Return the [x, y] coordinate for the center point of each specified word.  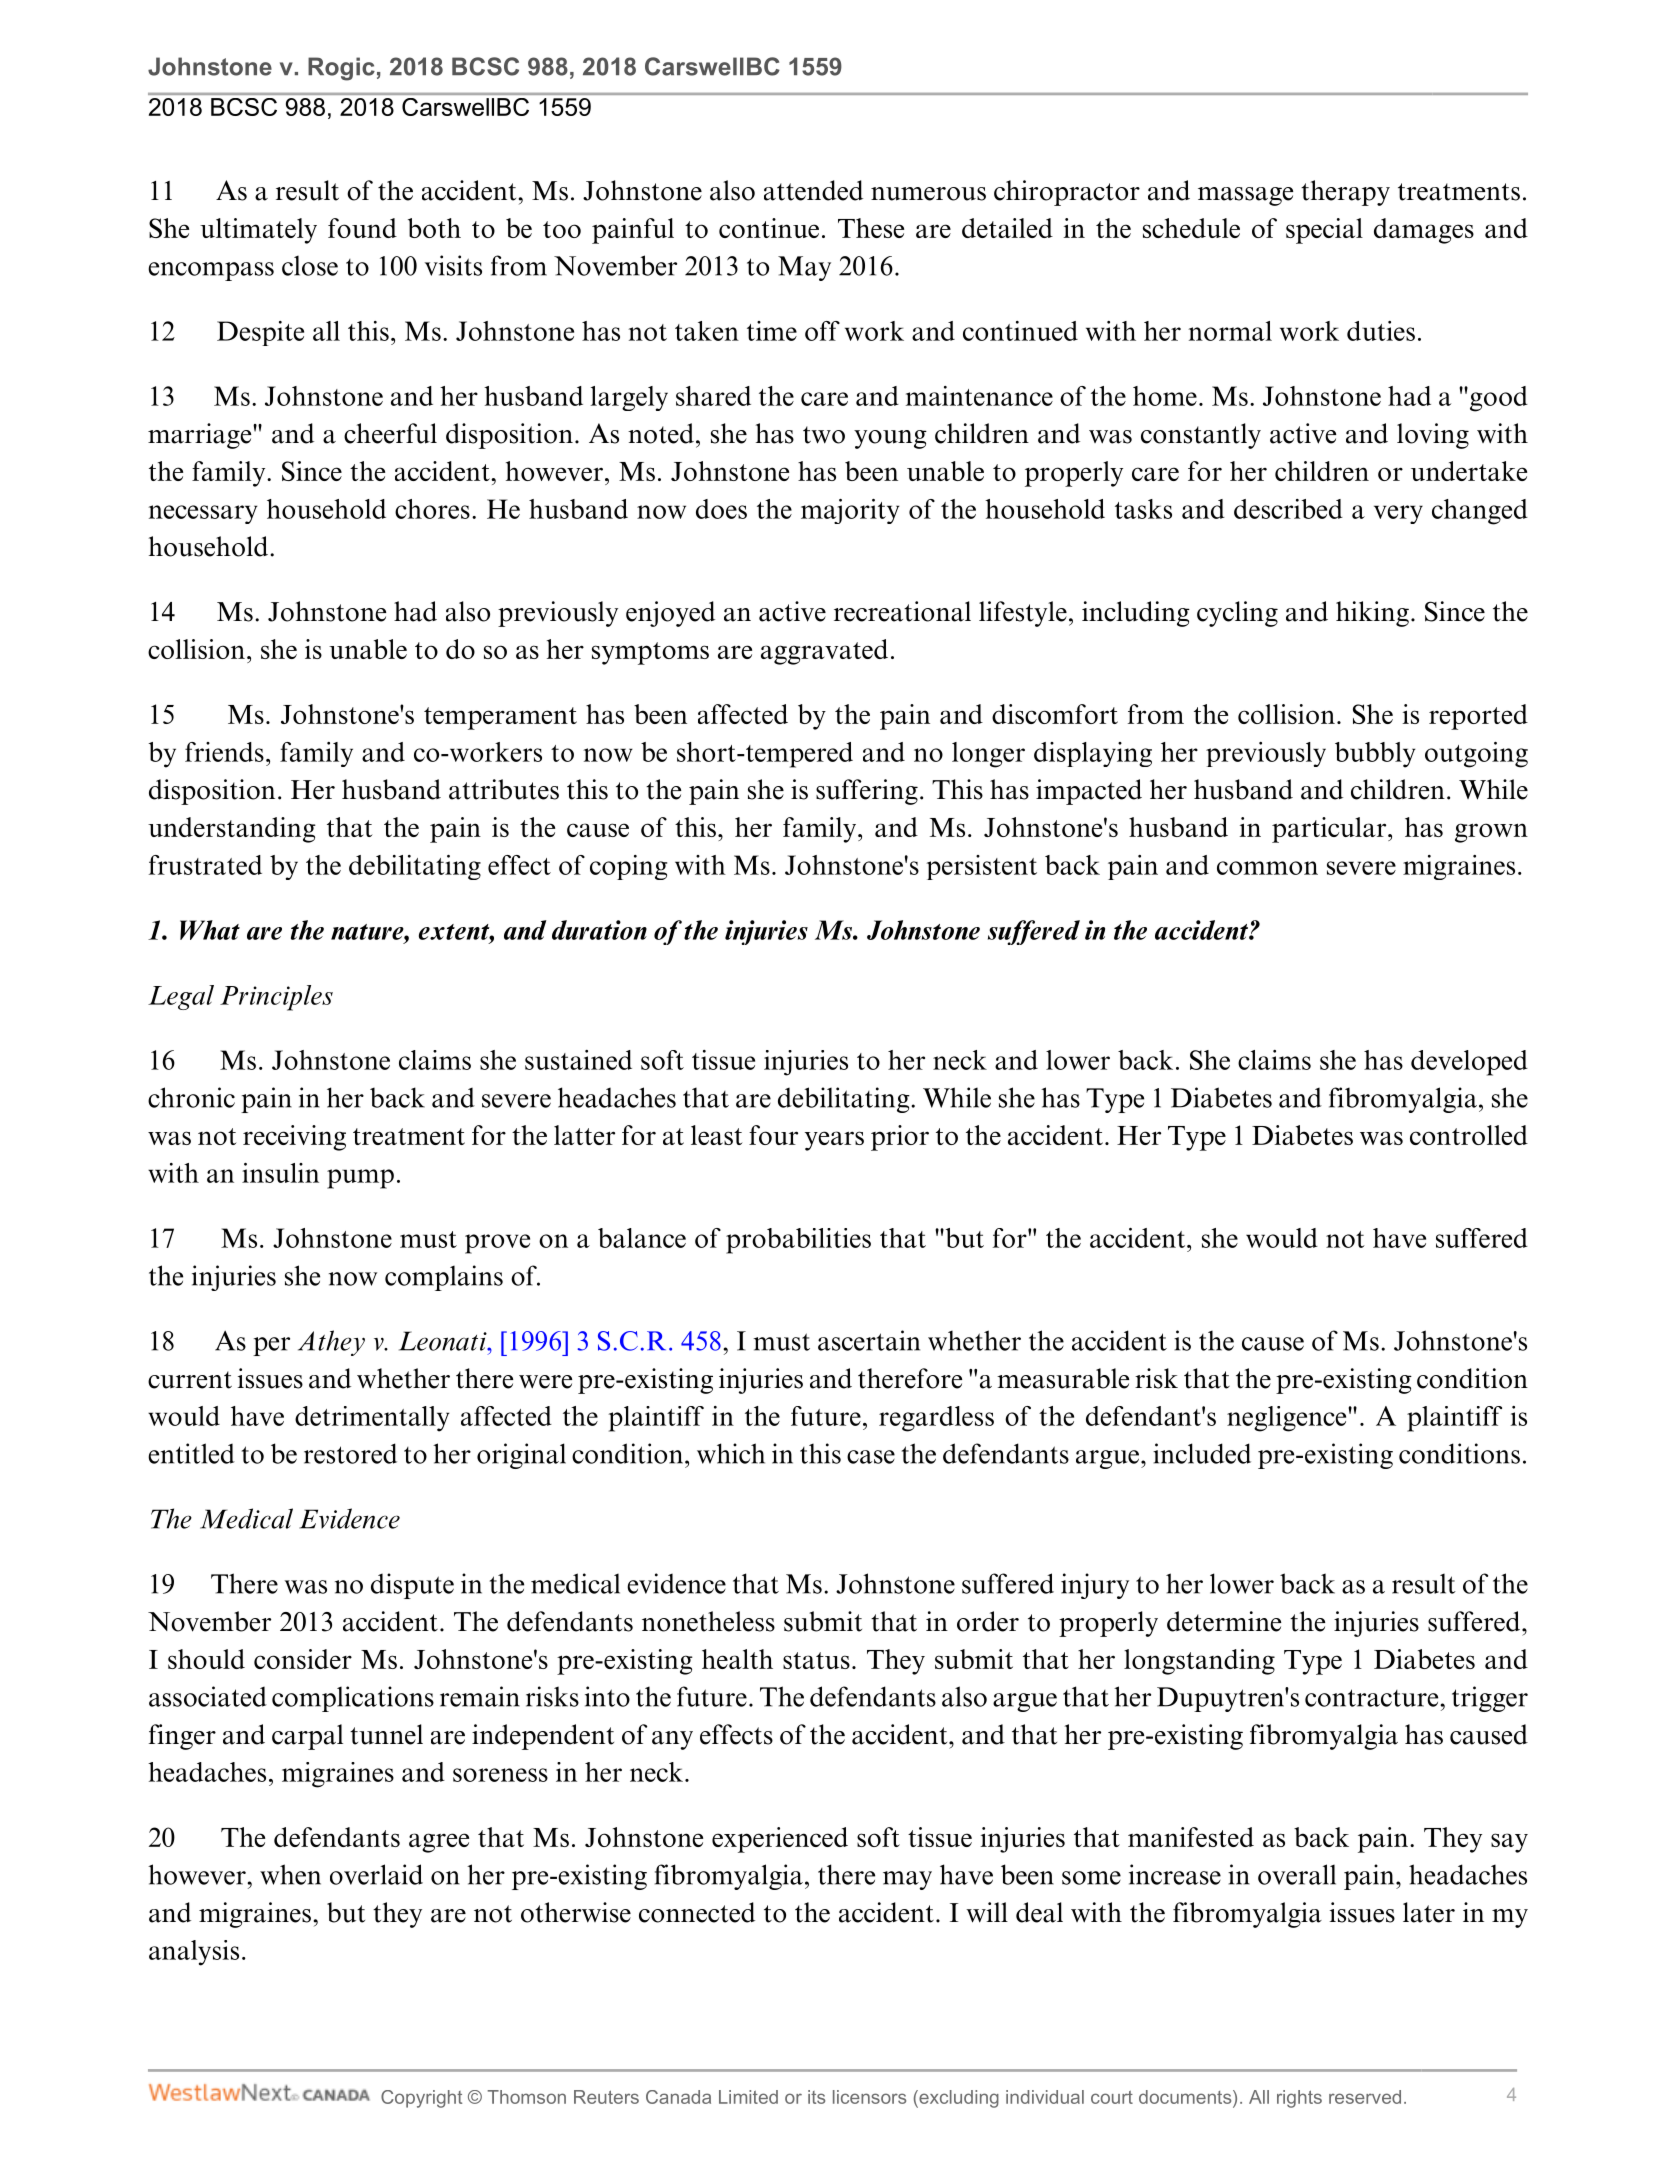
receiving [294, 1138]
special [1324, 231]
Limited [748, 2097]
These [871, 228]
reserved [1365, 2097]
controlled [1469, 1135]
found [362, 228]
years [834, 1141]
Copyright [421, 2099]
